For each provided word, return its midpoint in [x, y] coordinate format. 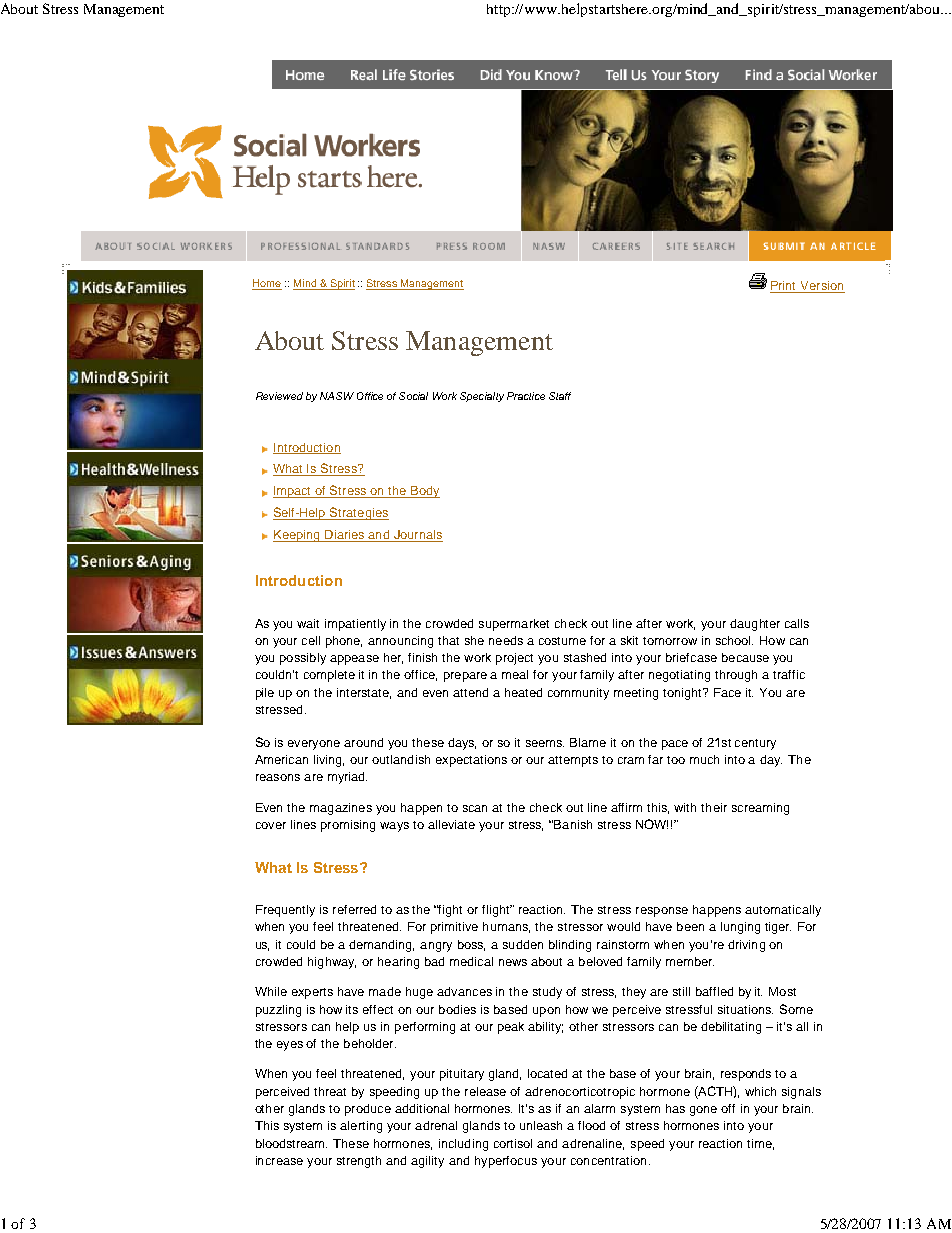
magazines [341, 809]
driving [746, 946]
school [734, 640]
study [547, 993]
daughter [755, 625]
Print [783, 285]
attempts [573, 761]
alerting [361, 1127]
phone [344, 642]
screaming [760, 809]
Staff [560, 396]
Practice [526, 396]
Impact [293, 492]
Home [267, 284]
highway [332, 963]
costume [562, 641]
